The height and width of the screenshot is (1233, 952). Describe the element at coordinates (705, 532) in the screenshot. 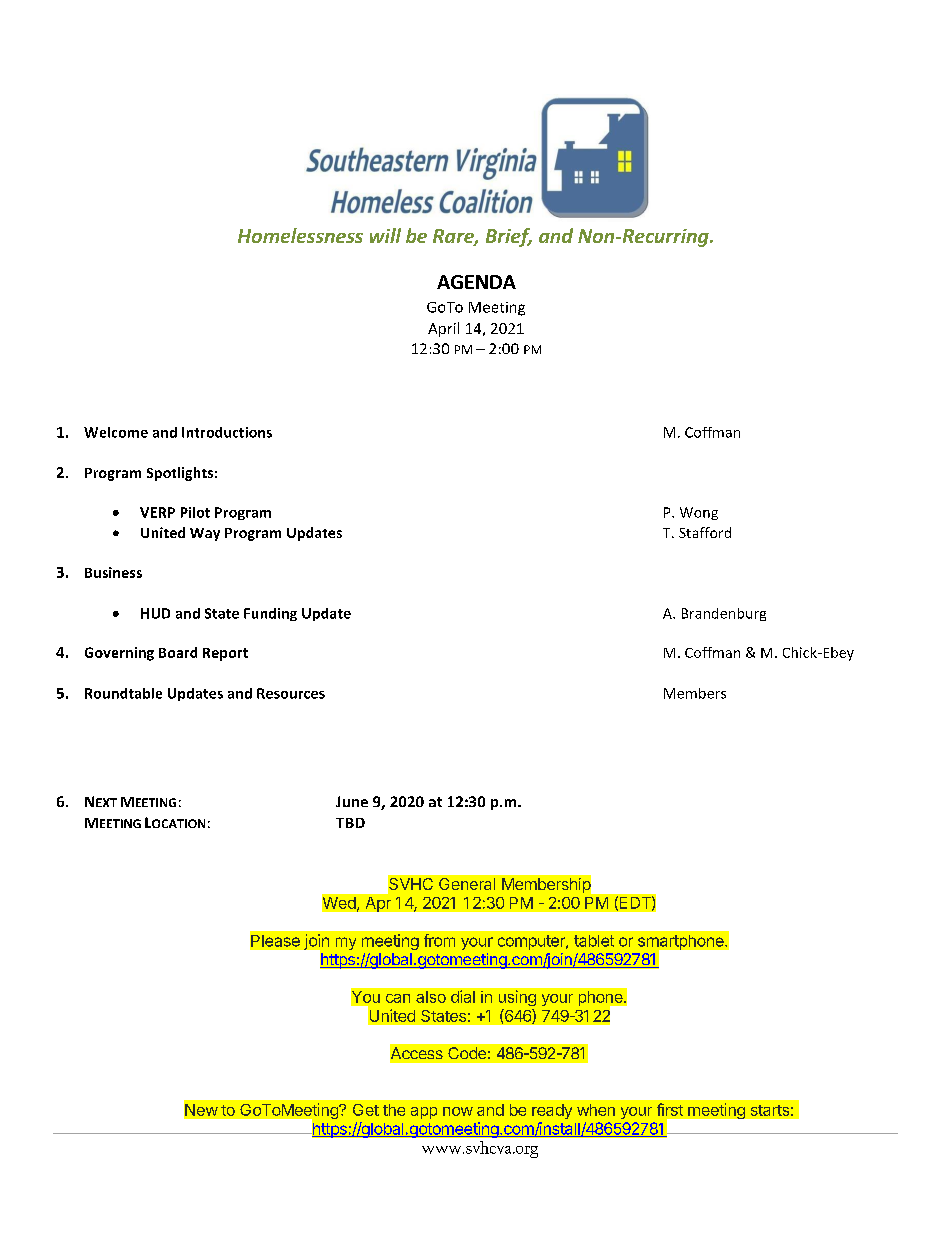

I see `Stafford` at that location.
